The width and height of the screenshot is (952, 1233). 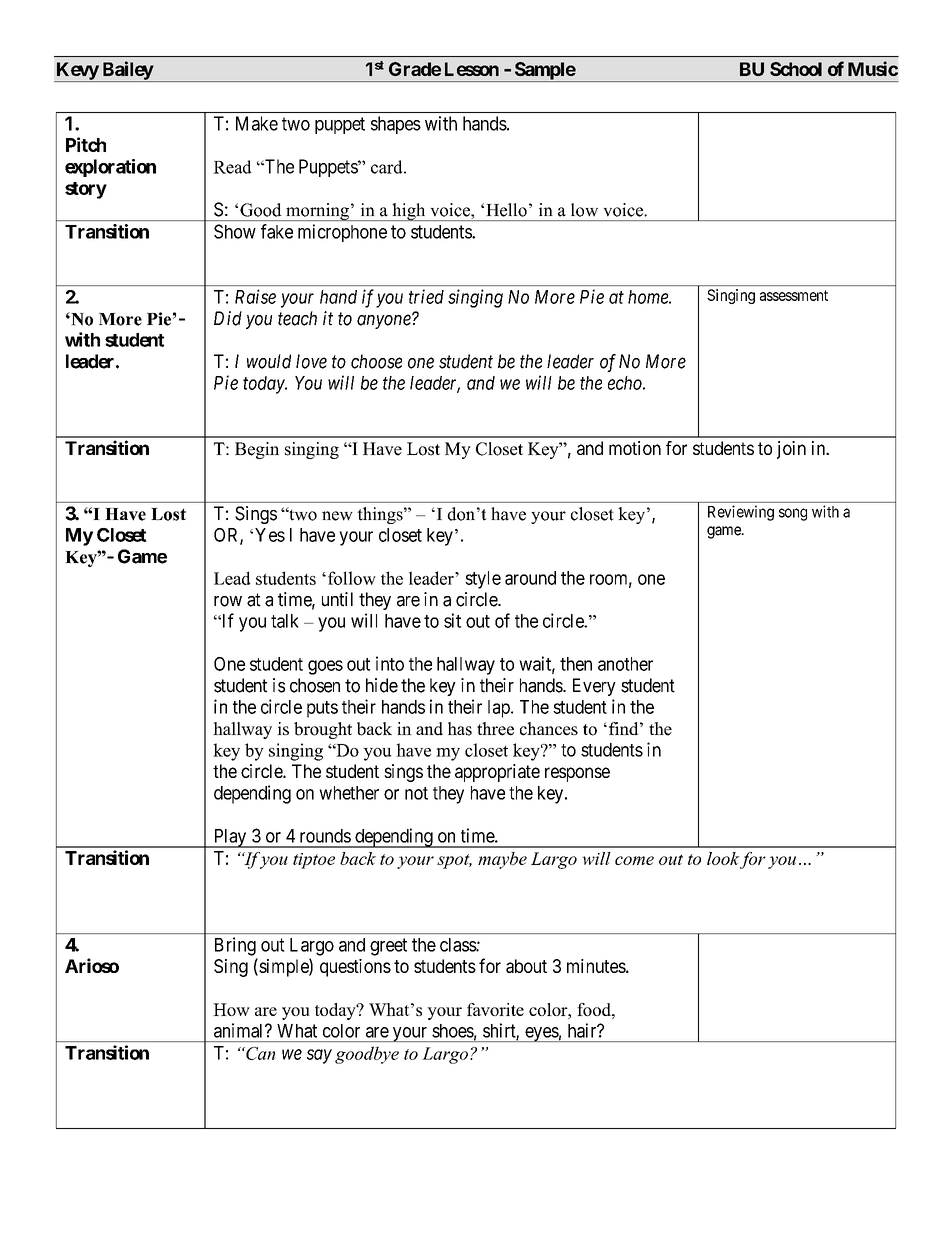 I want to click on choose, so click(x=376, y=361).
